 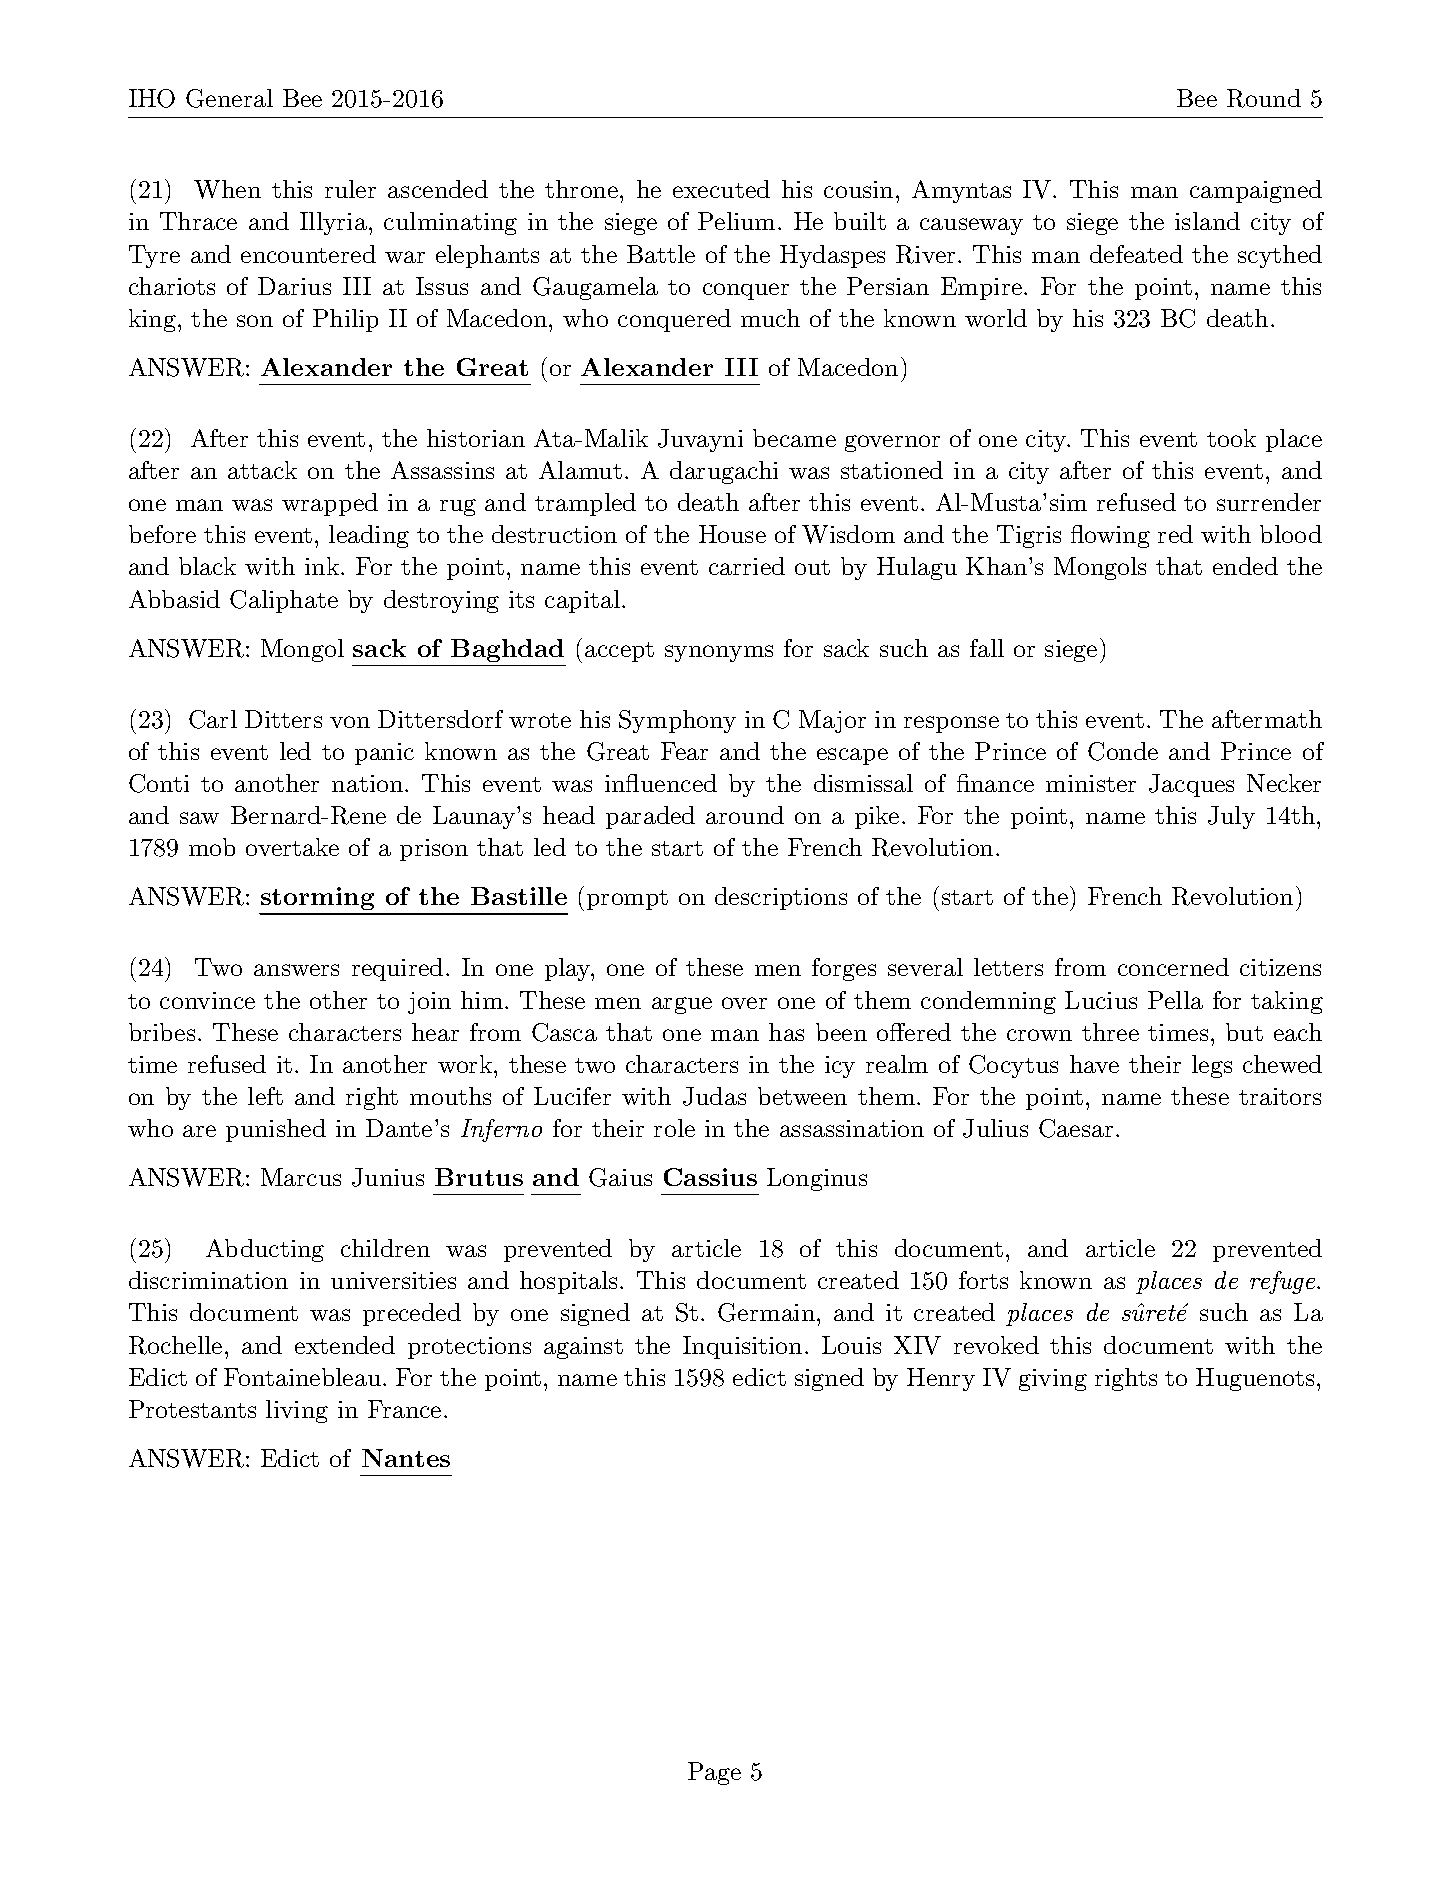 I want to click on concerned, so click(x=1173, y=967).
